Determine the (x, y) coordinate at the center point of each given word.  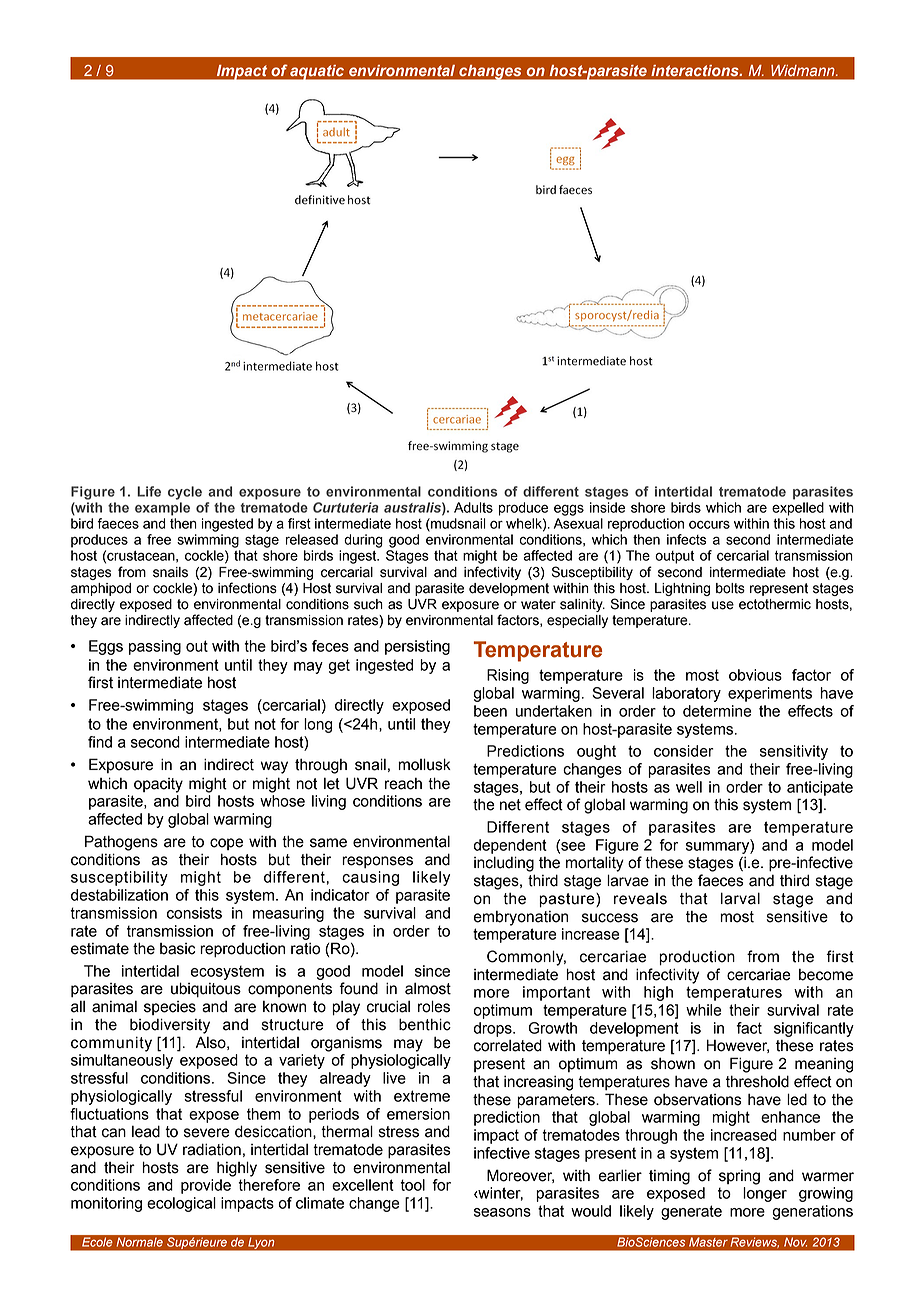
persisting (417, 647)
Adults (473, 507)
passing (155, 647)
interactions (696, 70)
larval (740, 898)
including (504, 864)
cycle (185, 493)
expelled (798, 509)
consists (194, 913)
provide (206, 1186)
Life (149, 491)
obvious (755, 675)
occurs (709, 524)
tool (412, 1185)
